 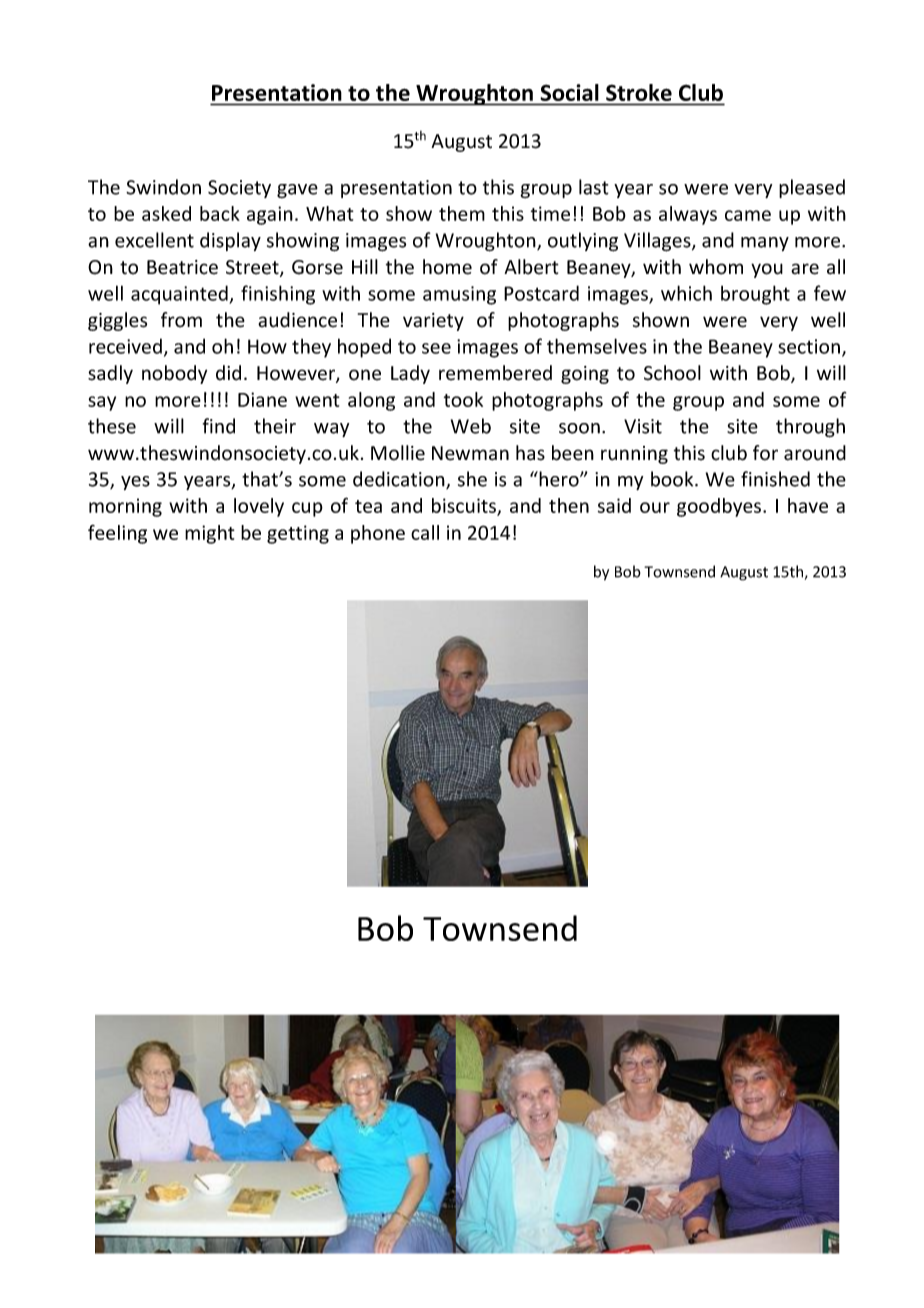 What do you see at coordinates (166, 213) in the screenshot?
I see `asked` at bounding box center [166, 213].
